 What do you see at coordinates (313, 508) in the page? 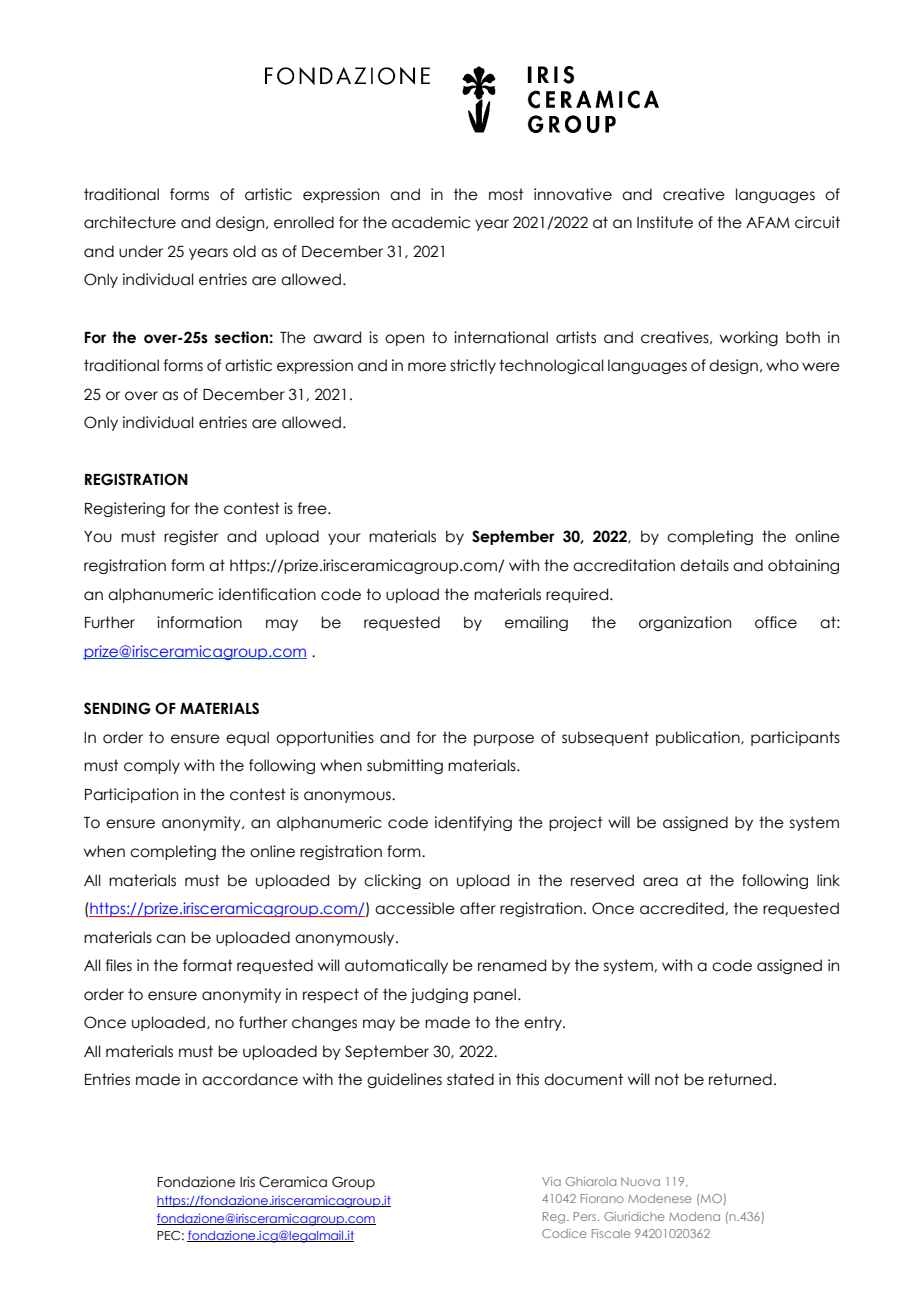
I see `free` at bounding box center [313, 508].
